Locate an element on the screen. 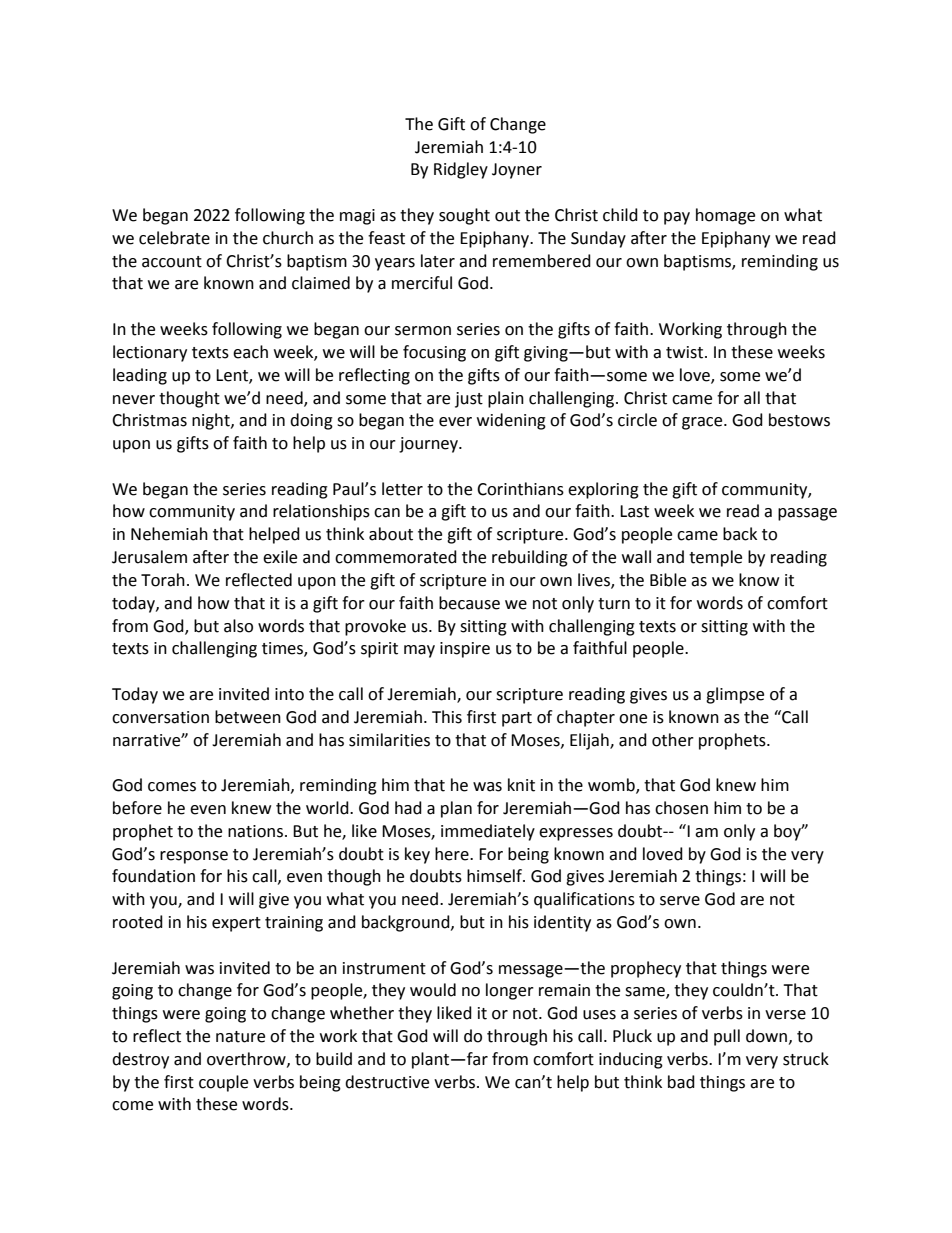 The height and width of the screenshot is (1233, 952). destructive is located at coordinates (387, 1082).
